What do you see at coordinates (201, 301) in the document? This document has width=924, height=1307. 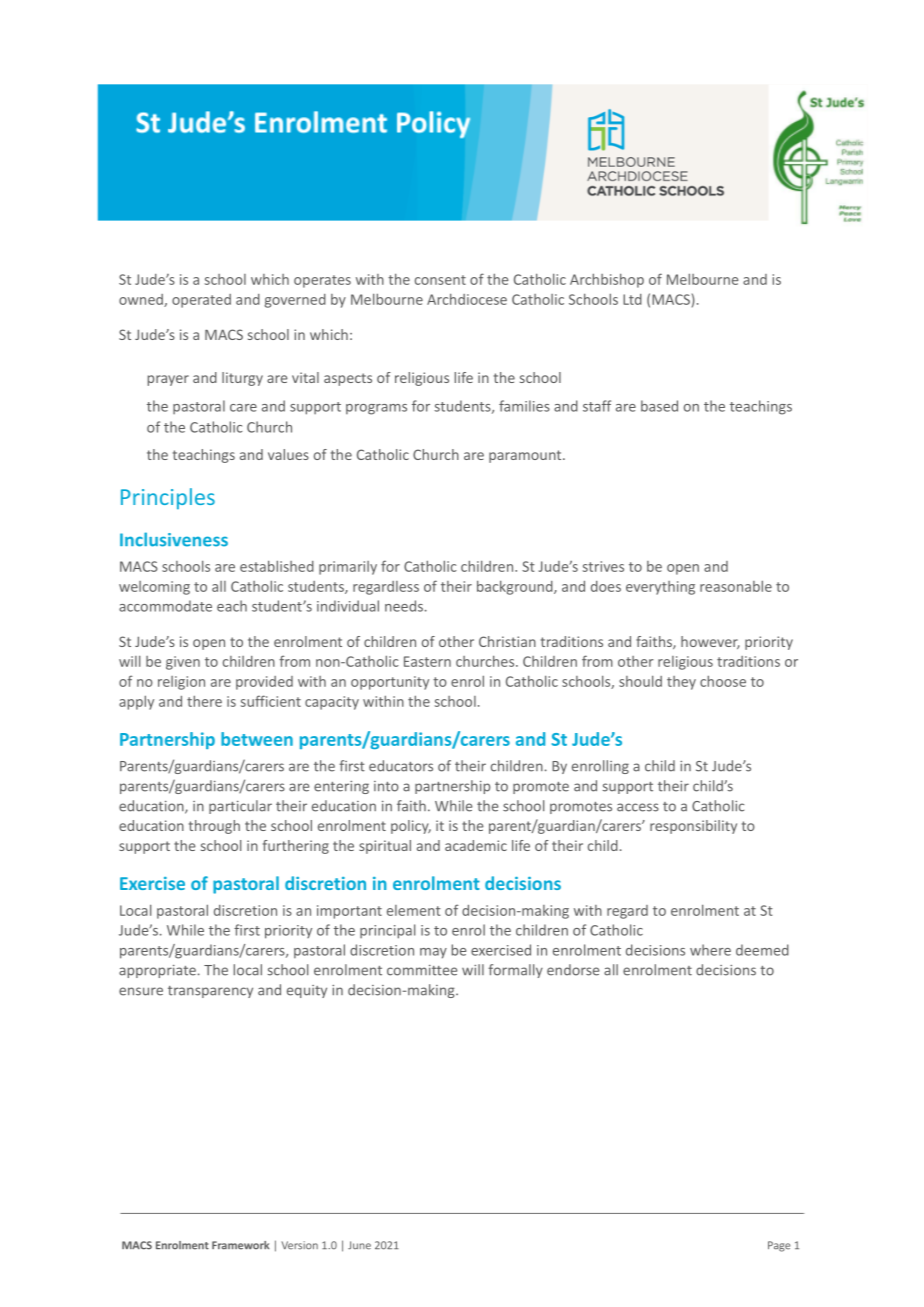 I see `operated` at bounding box center [201, 301].
